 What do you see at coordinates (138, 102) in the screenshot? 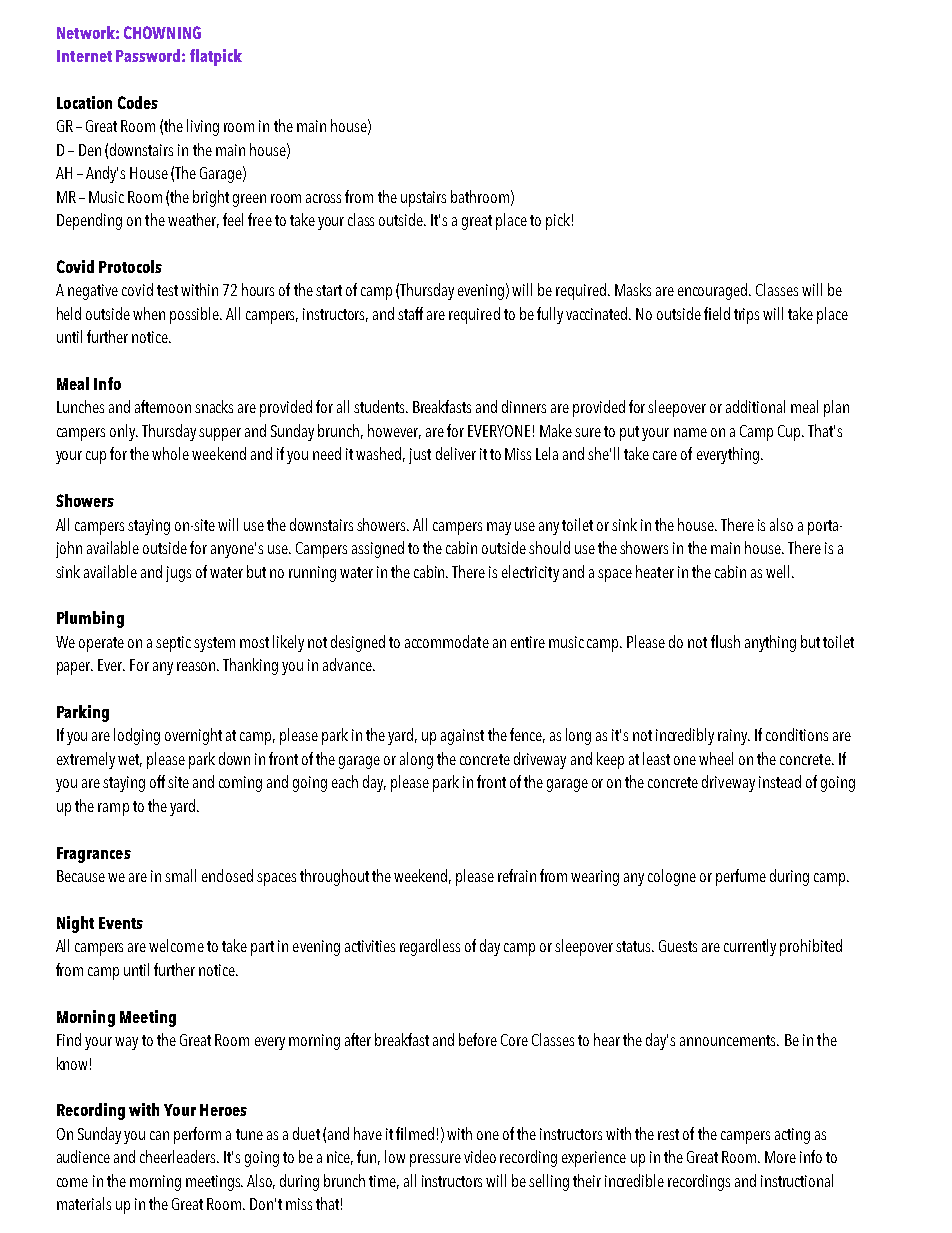
I see `Codes` at bounding box center [138, 102].
